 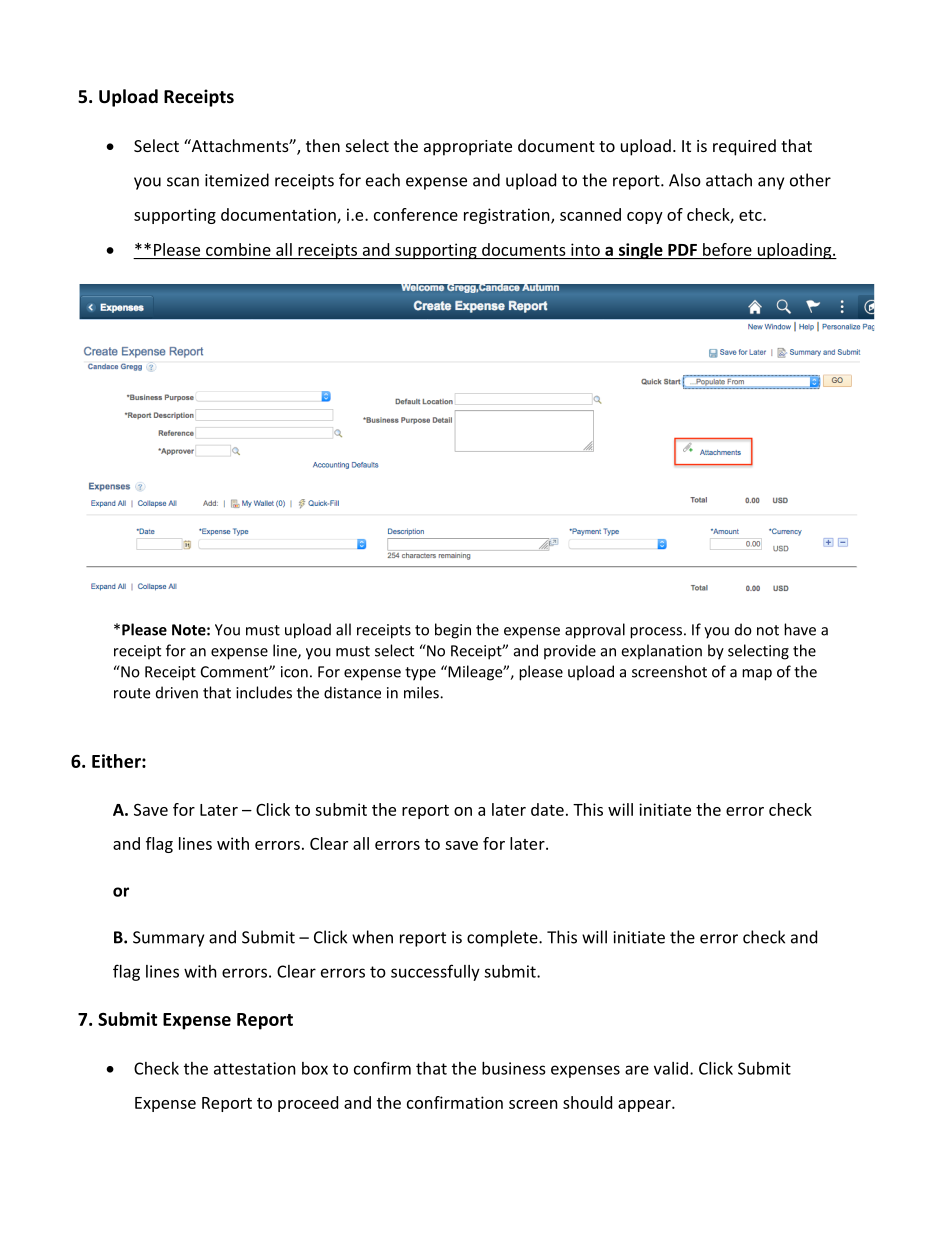 What do you see at coordinates (800, 629) in the document?
I see `have` at bounding box center [800, 629].
